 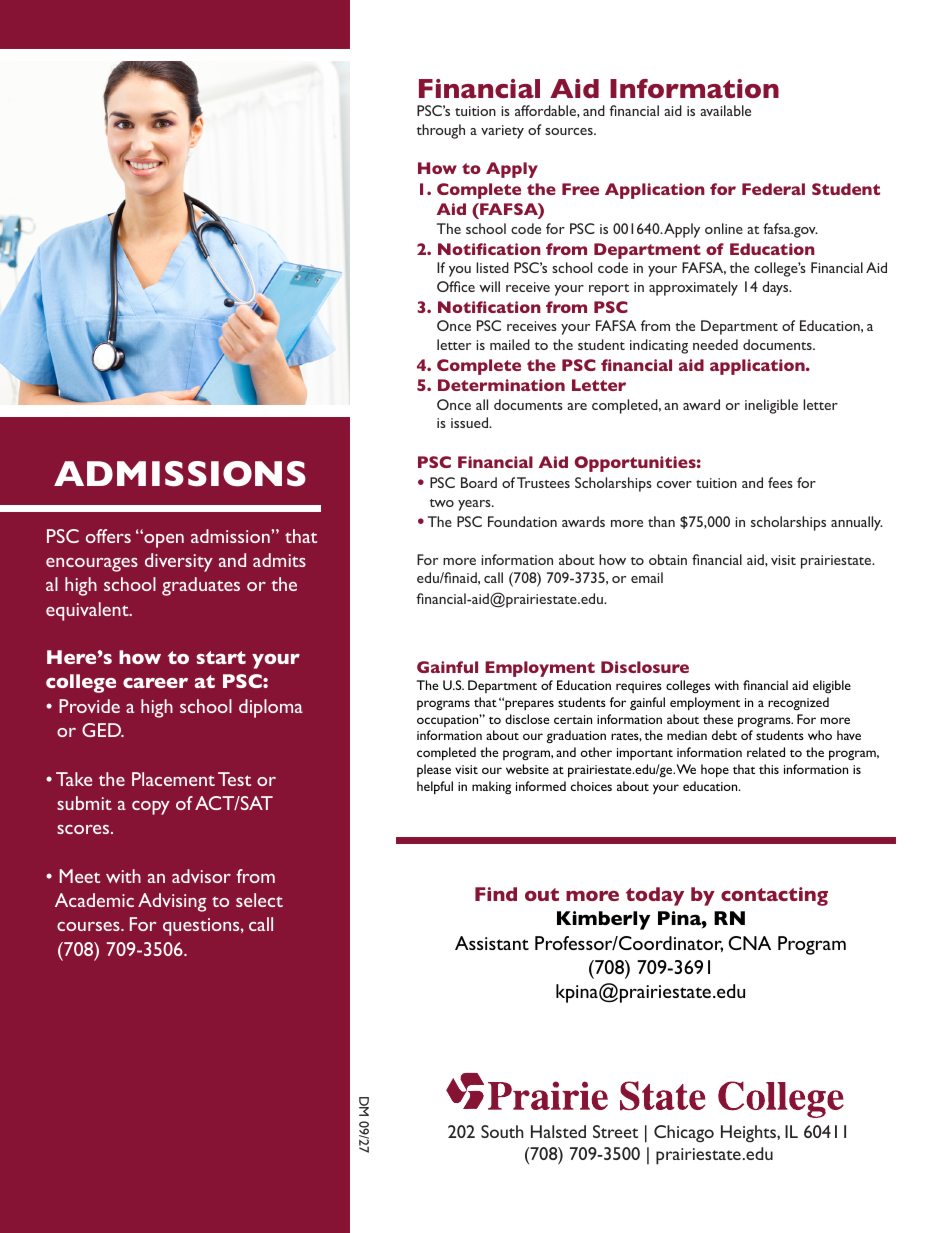 What do you see at coordinates (441, 131) in the image?
I see `through` at bounding box center [441, 131].
